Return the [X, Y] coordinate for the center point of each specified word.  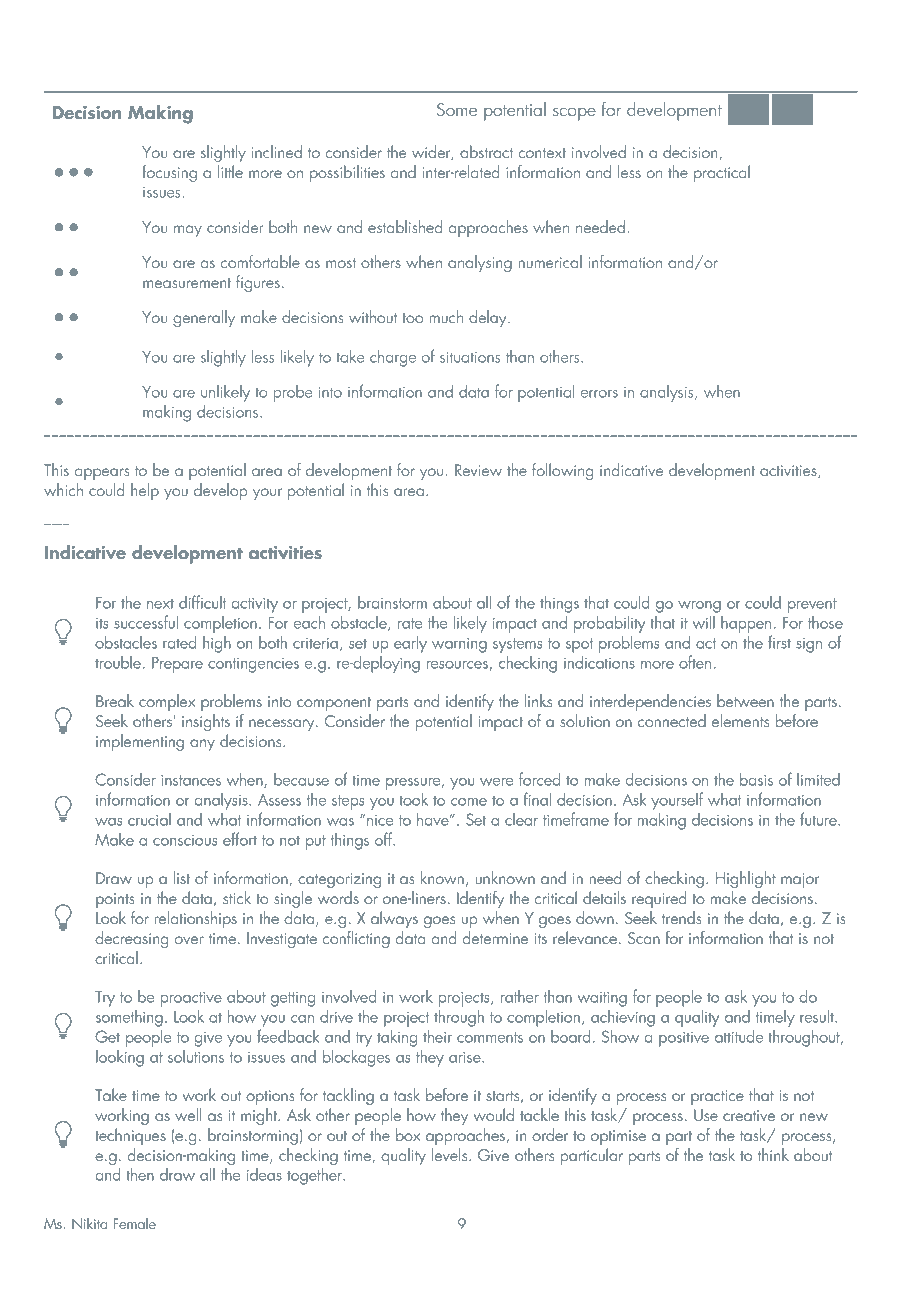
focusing [169, 173]
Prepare [177, 665]
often [695, 662]
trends [681, 917]
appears [102, 474]
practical [722, 173]
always [394, 919]
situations [470, 357]
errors [599, 394]
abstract [486, 151]
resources [457, 665]
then [140, 1174]
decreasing [131, 939]
